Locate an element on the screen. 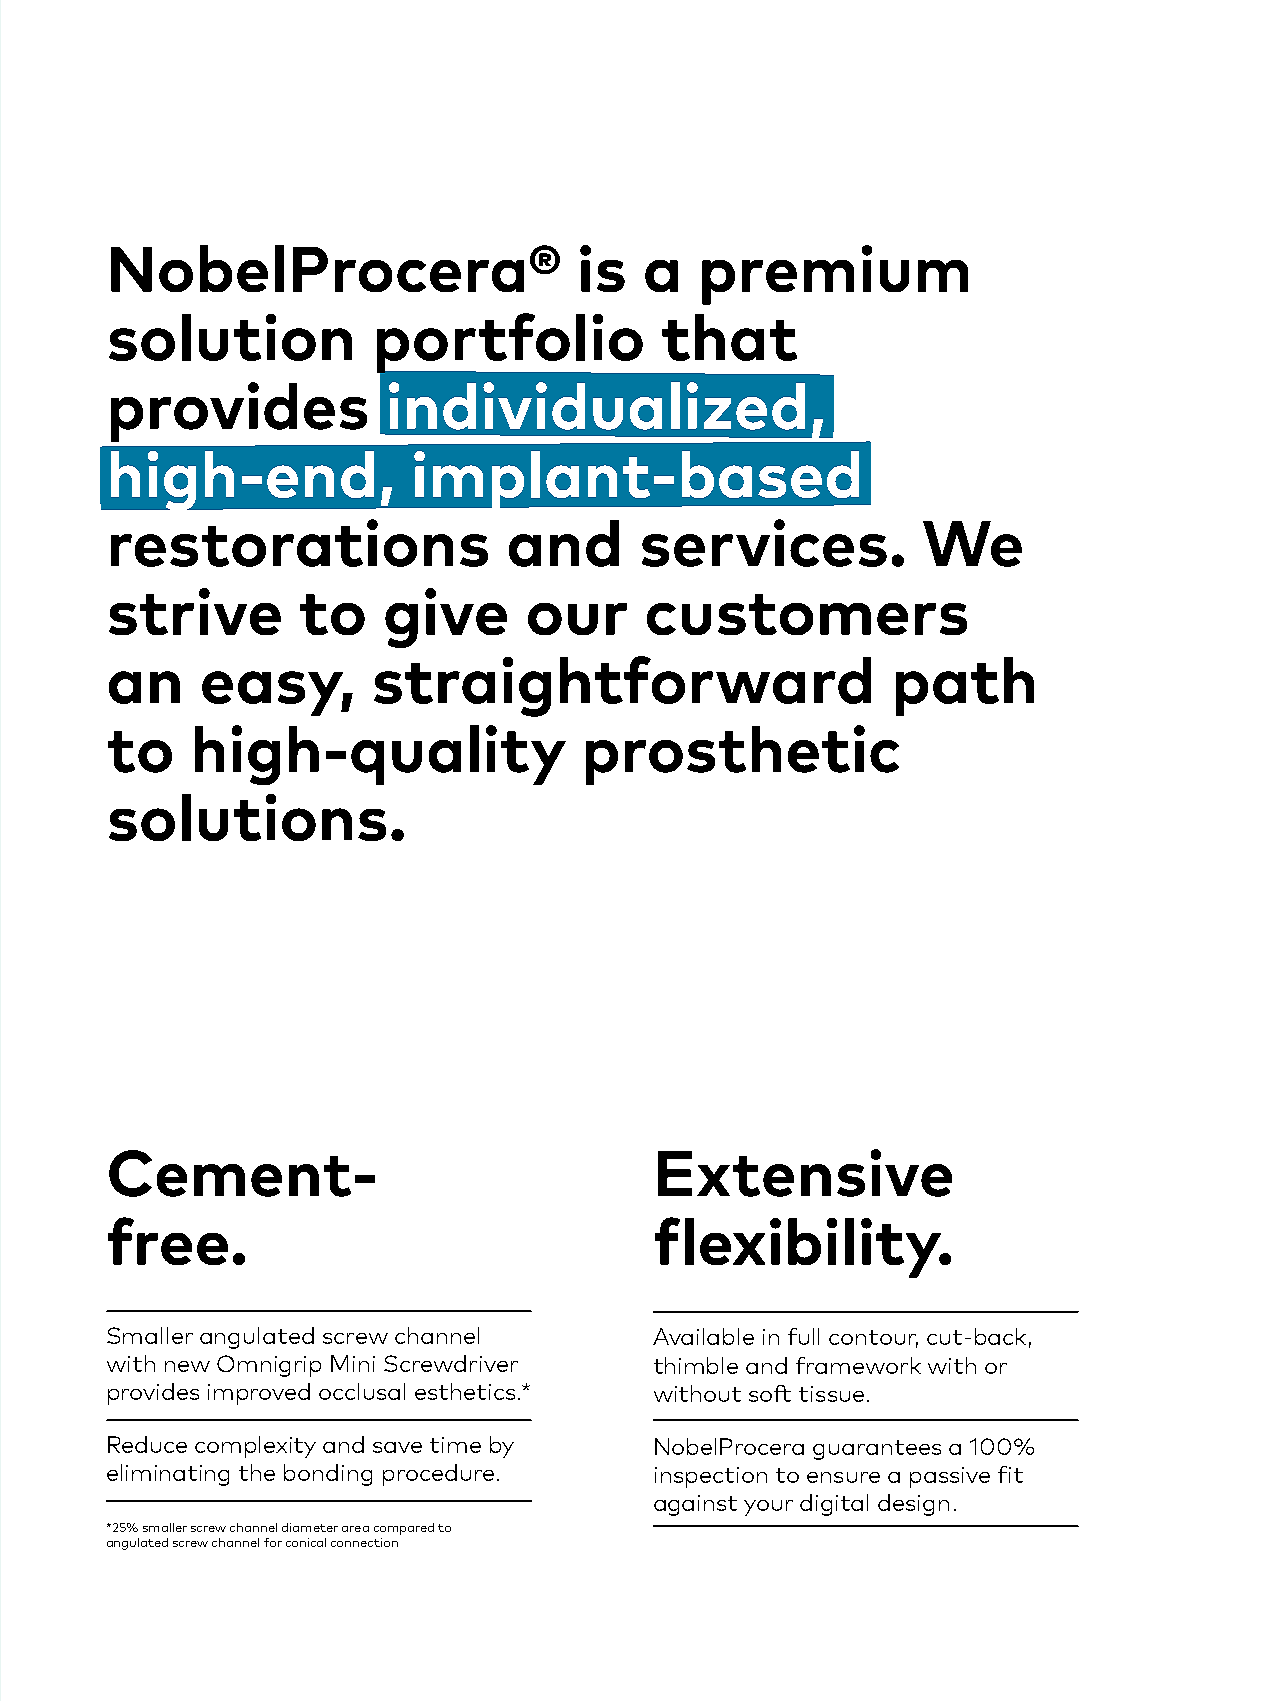  diameter is located at coordinates (310, 1527).
